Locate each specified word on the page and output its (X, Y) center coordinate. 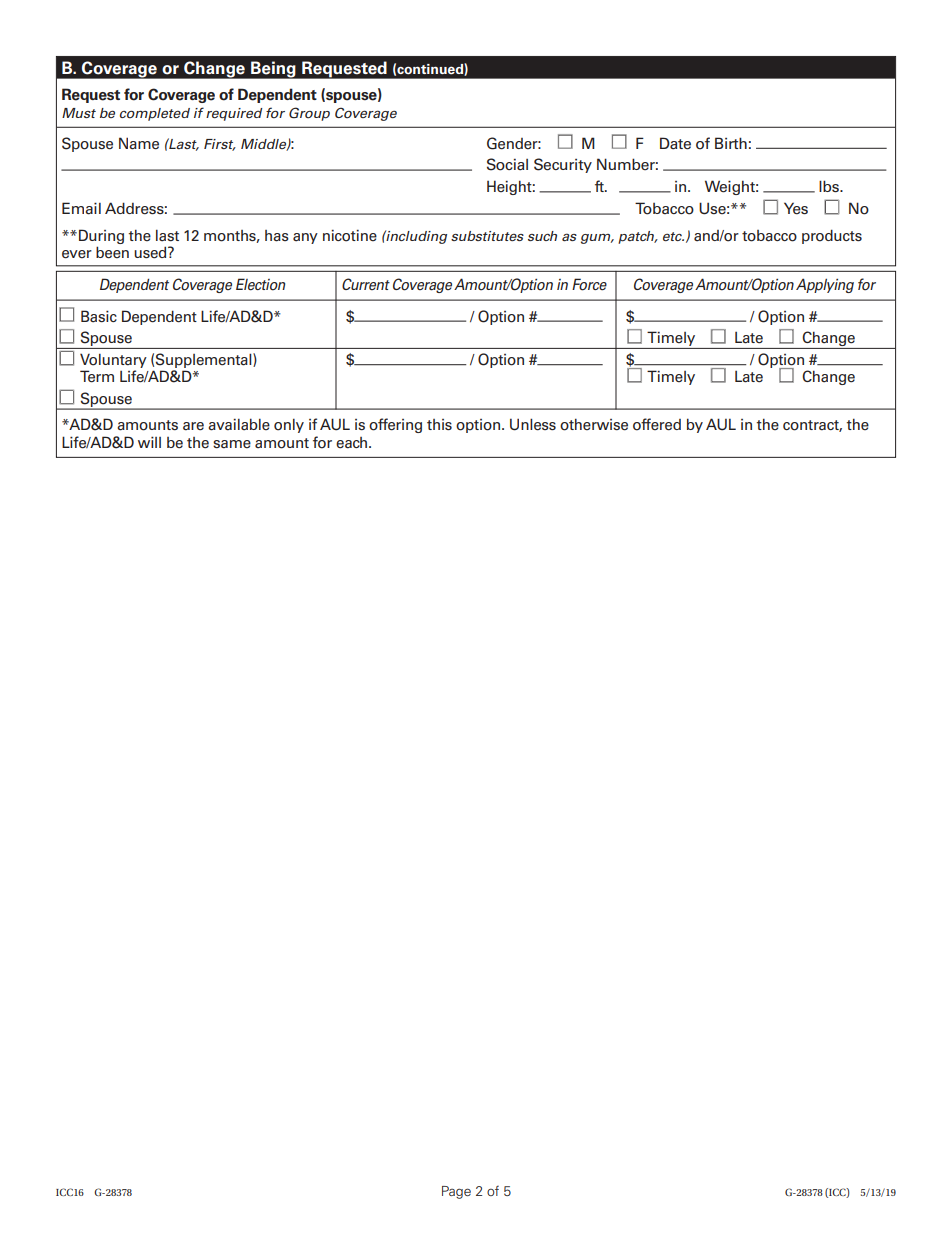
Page (456, 1192)
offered (657, 424)
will (149, 442)
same (232, 444)
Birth (731, 143)
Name (139, 143)
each (351, 443)
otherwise (594, 424)
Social (507, 164)
